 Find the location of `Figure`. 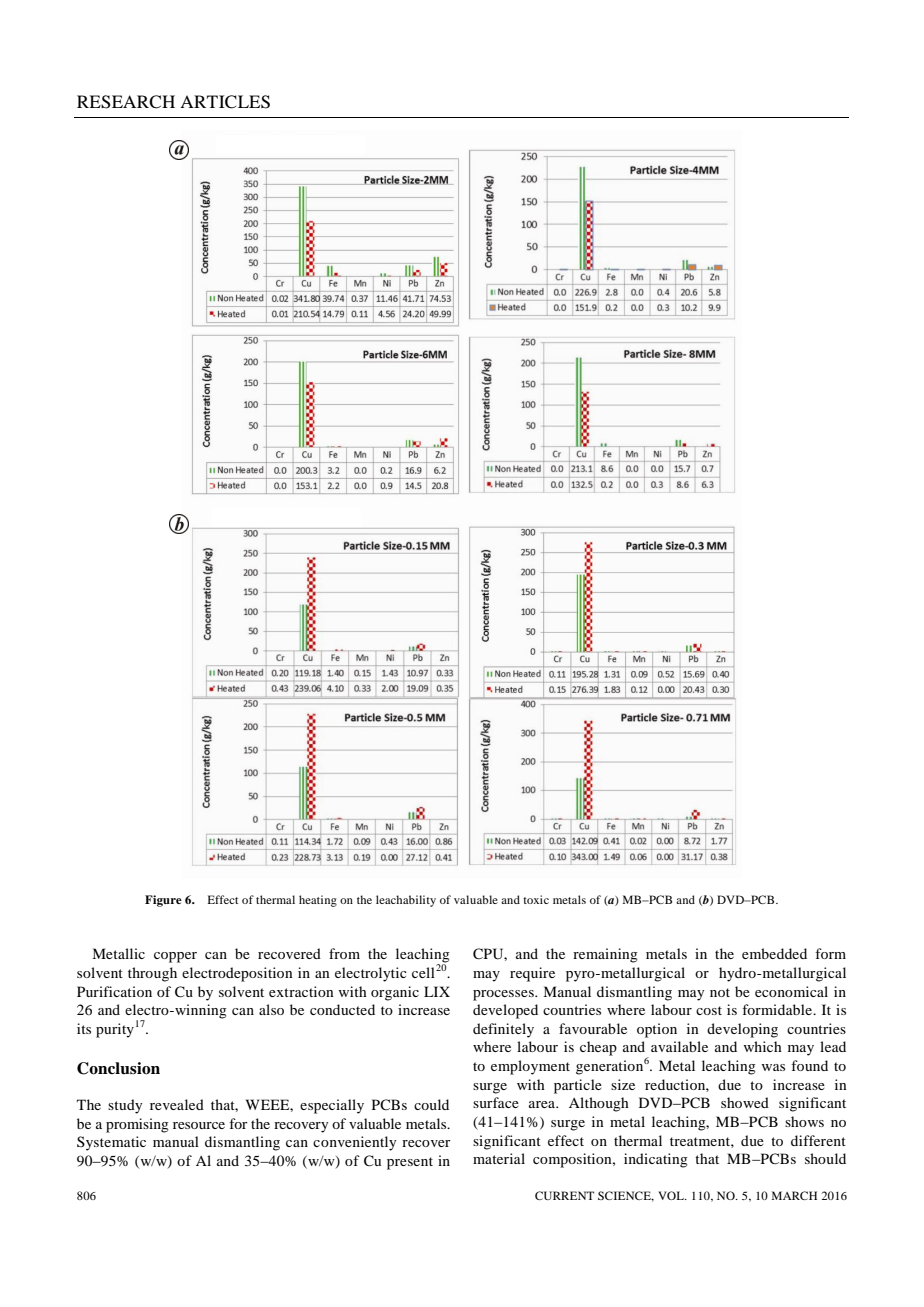

Figure is located at coordinates (163, 901).
